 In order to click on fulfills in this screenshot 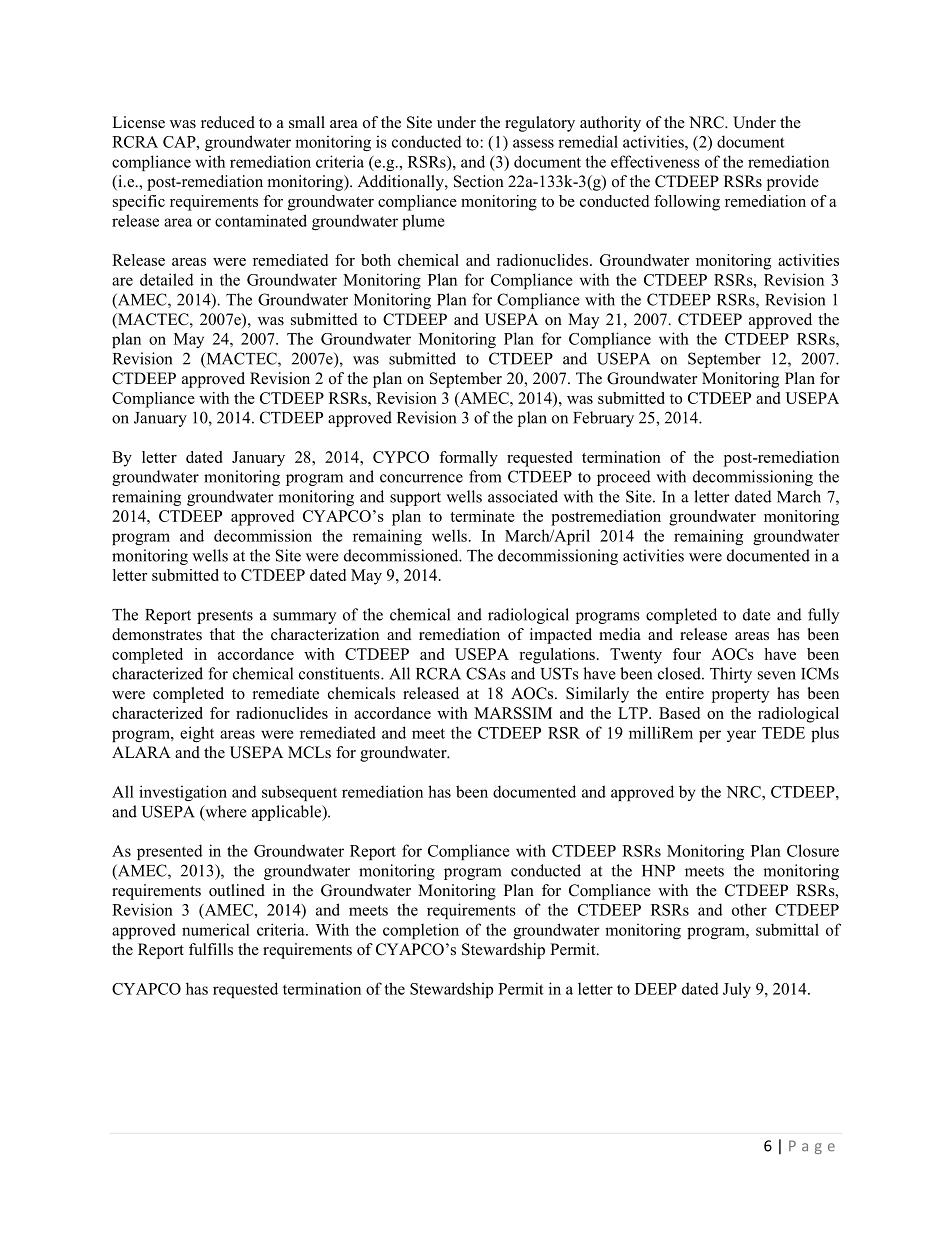, I will do `click(211, 949)`.
